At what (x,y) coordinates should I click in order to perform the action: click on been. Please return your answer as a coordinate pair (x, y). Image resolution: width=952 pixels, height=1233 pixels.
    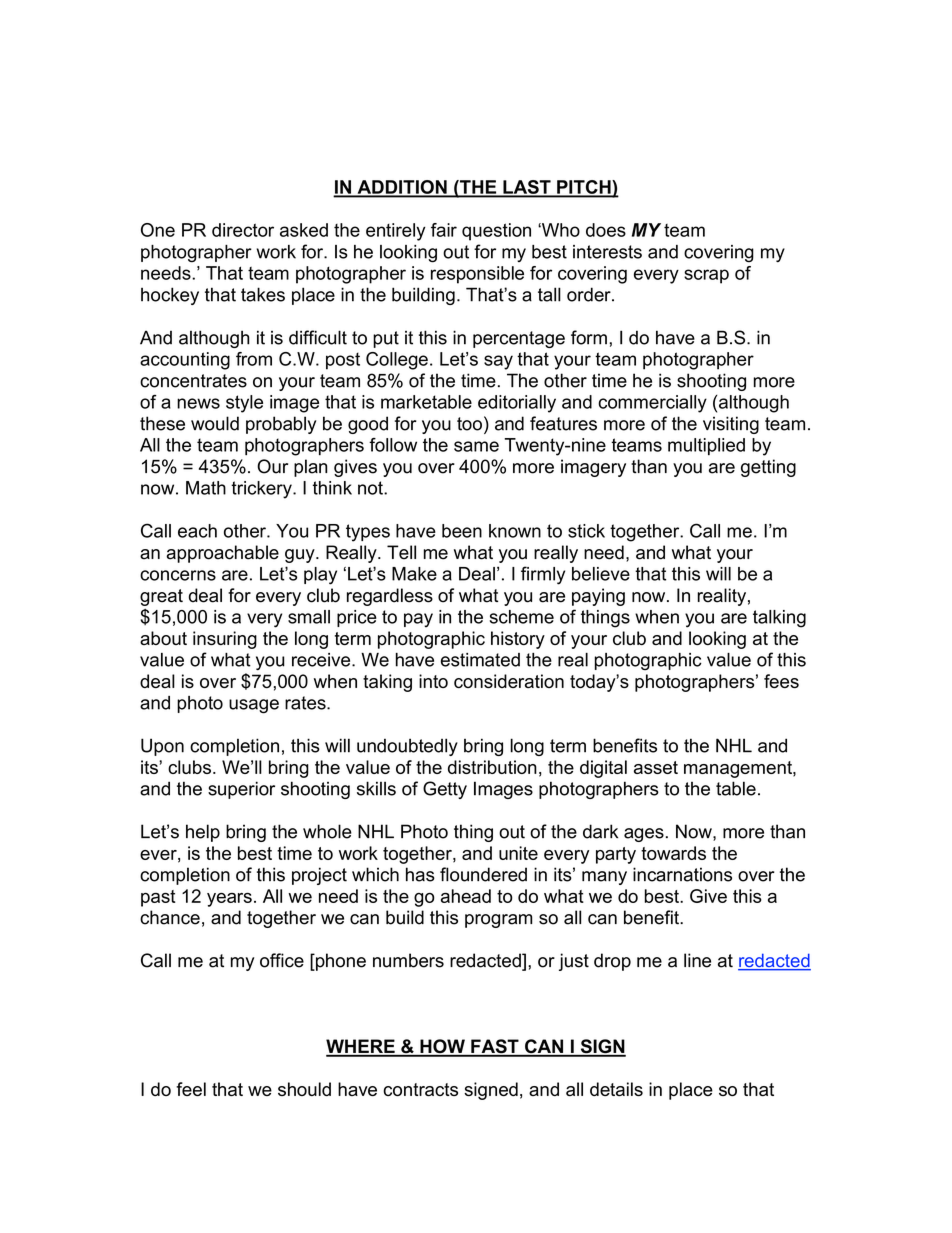
    Looking at the image, I should click on (462, 531).
